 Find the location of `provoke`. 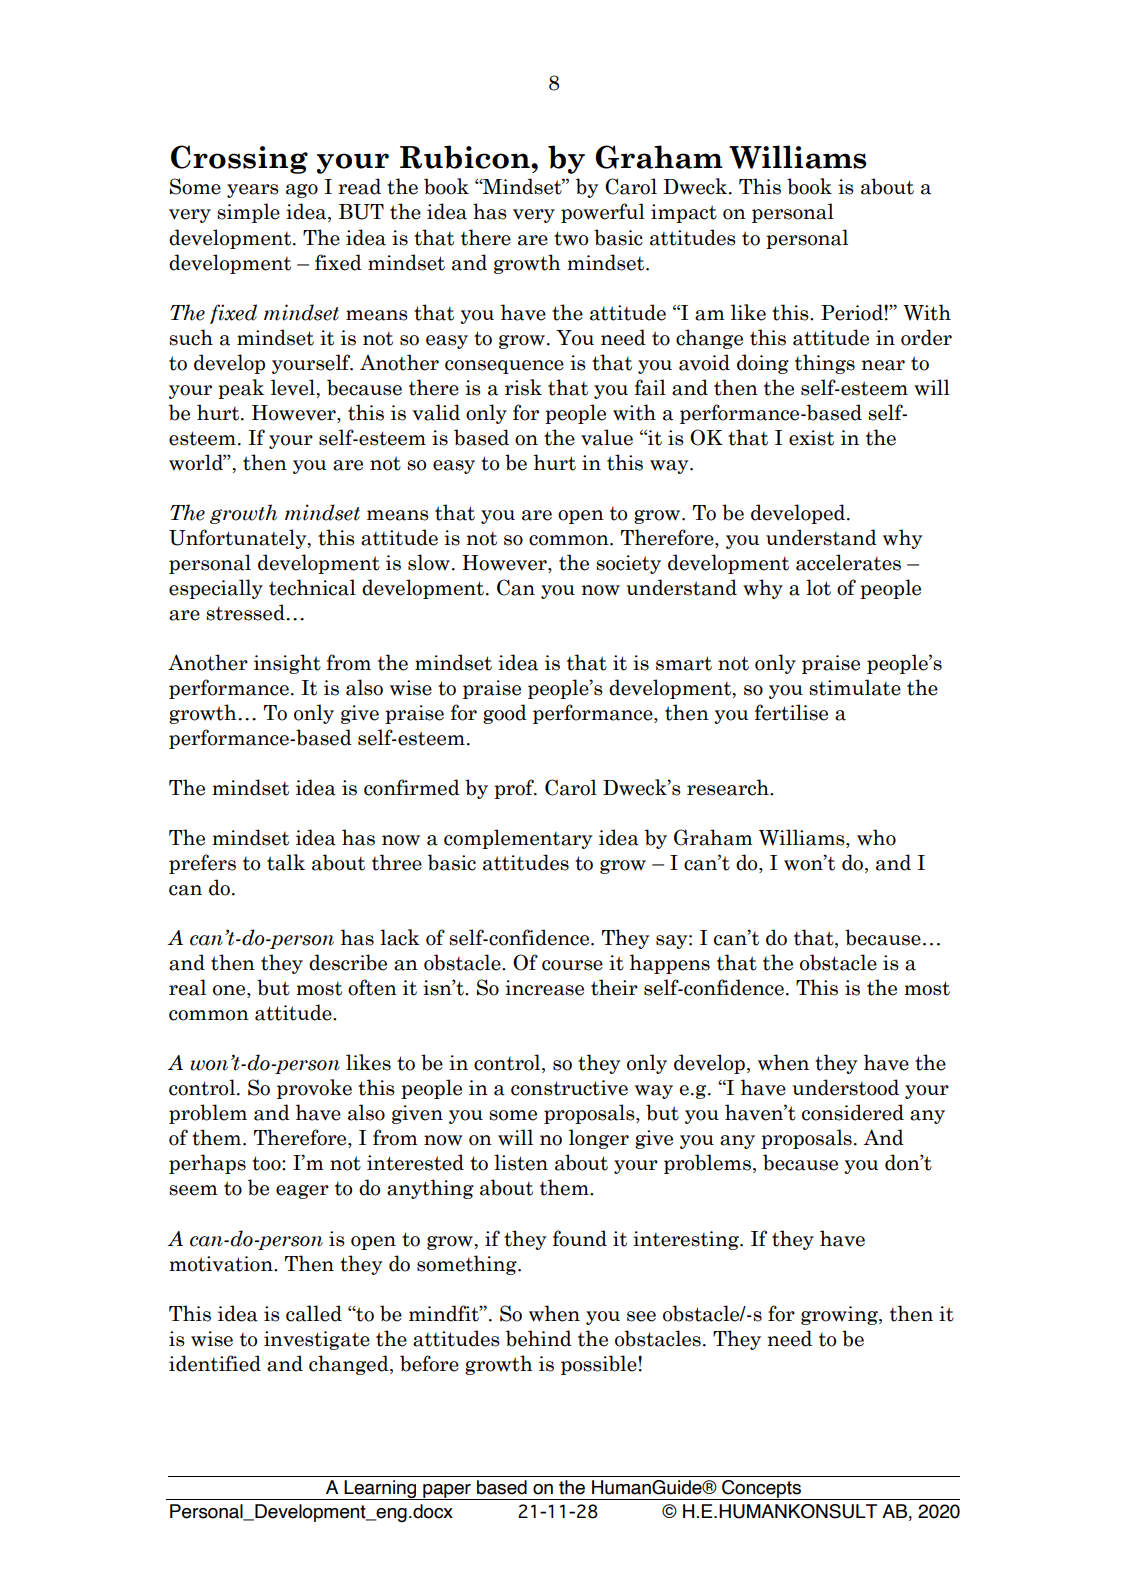

provoke is located at coordinates (314, 1089).
